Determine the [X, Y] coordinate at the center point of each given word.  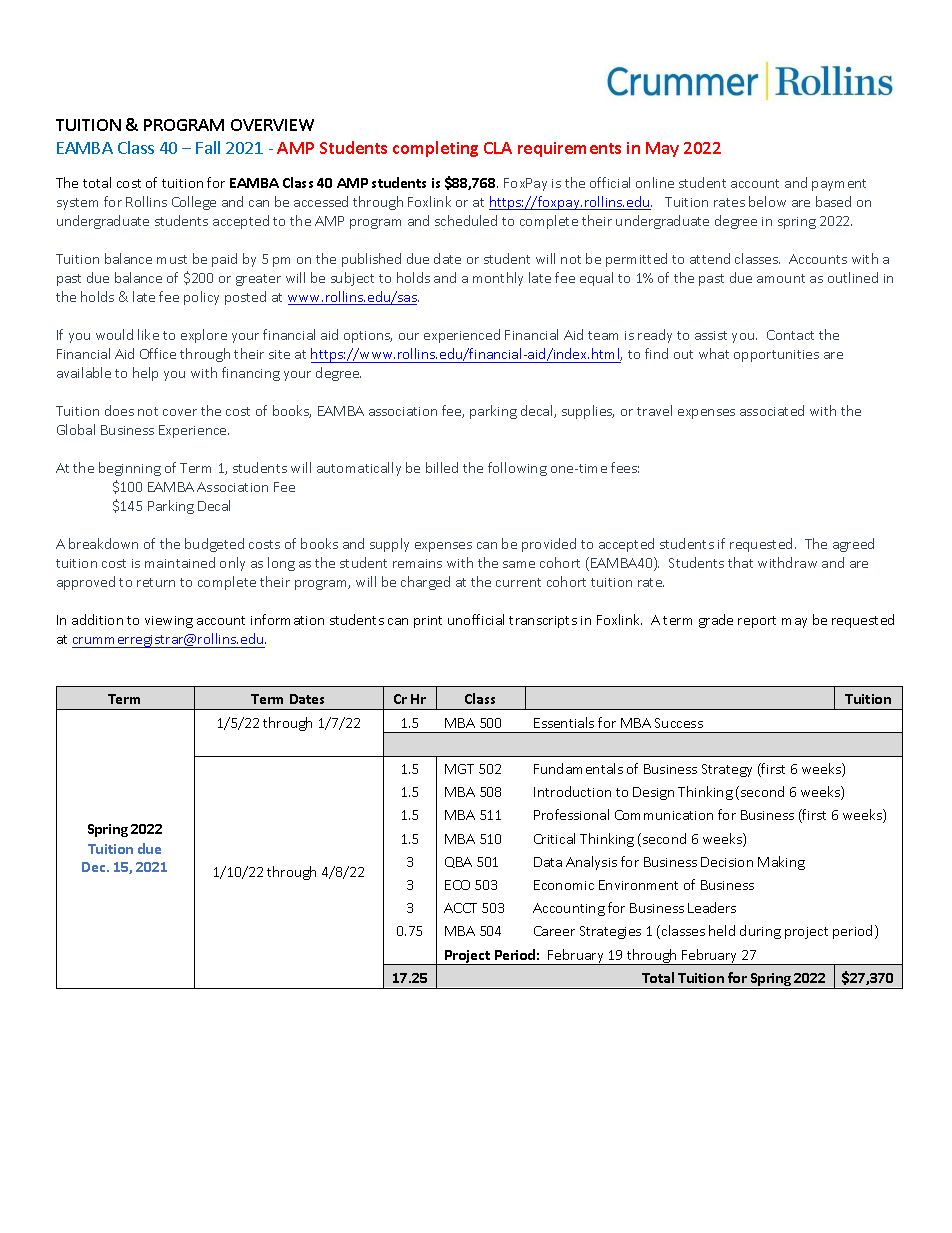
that [740, 562]
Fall [208, 147]
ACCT [460, 908]
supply [389, 545]
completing [435, 149]
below [767, 201]
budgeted [214, 545]
